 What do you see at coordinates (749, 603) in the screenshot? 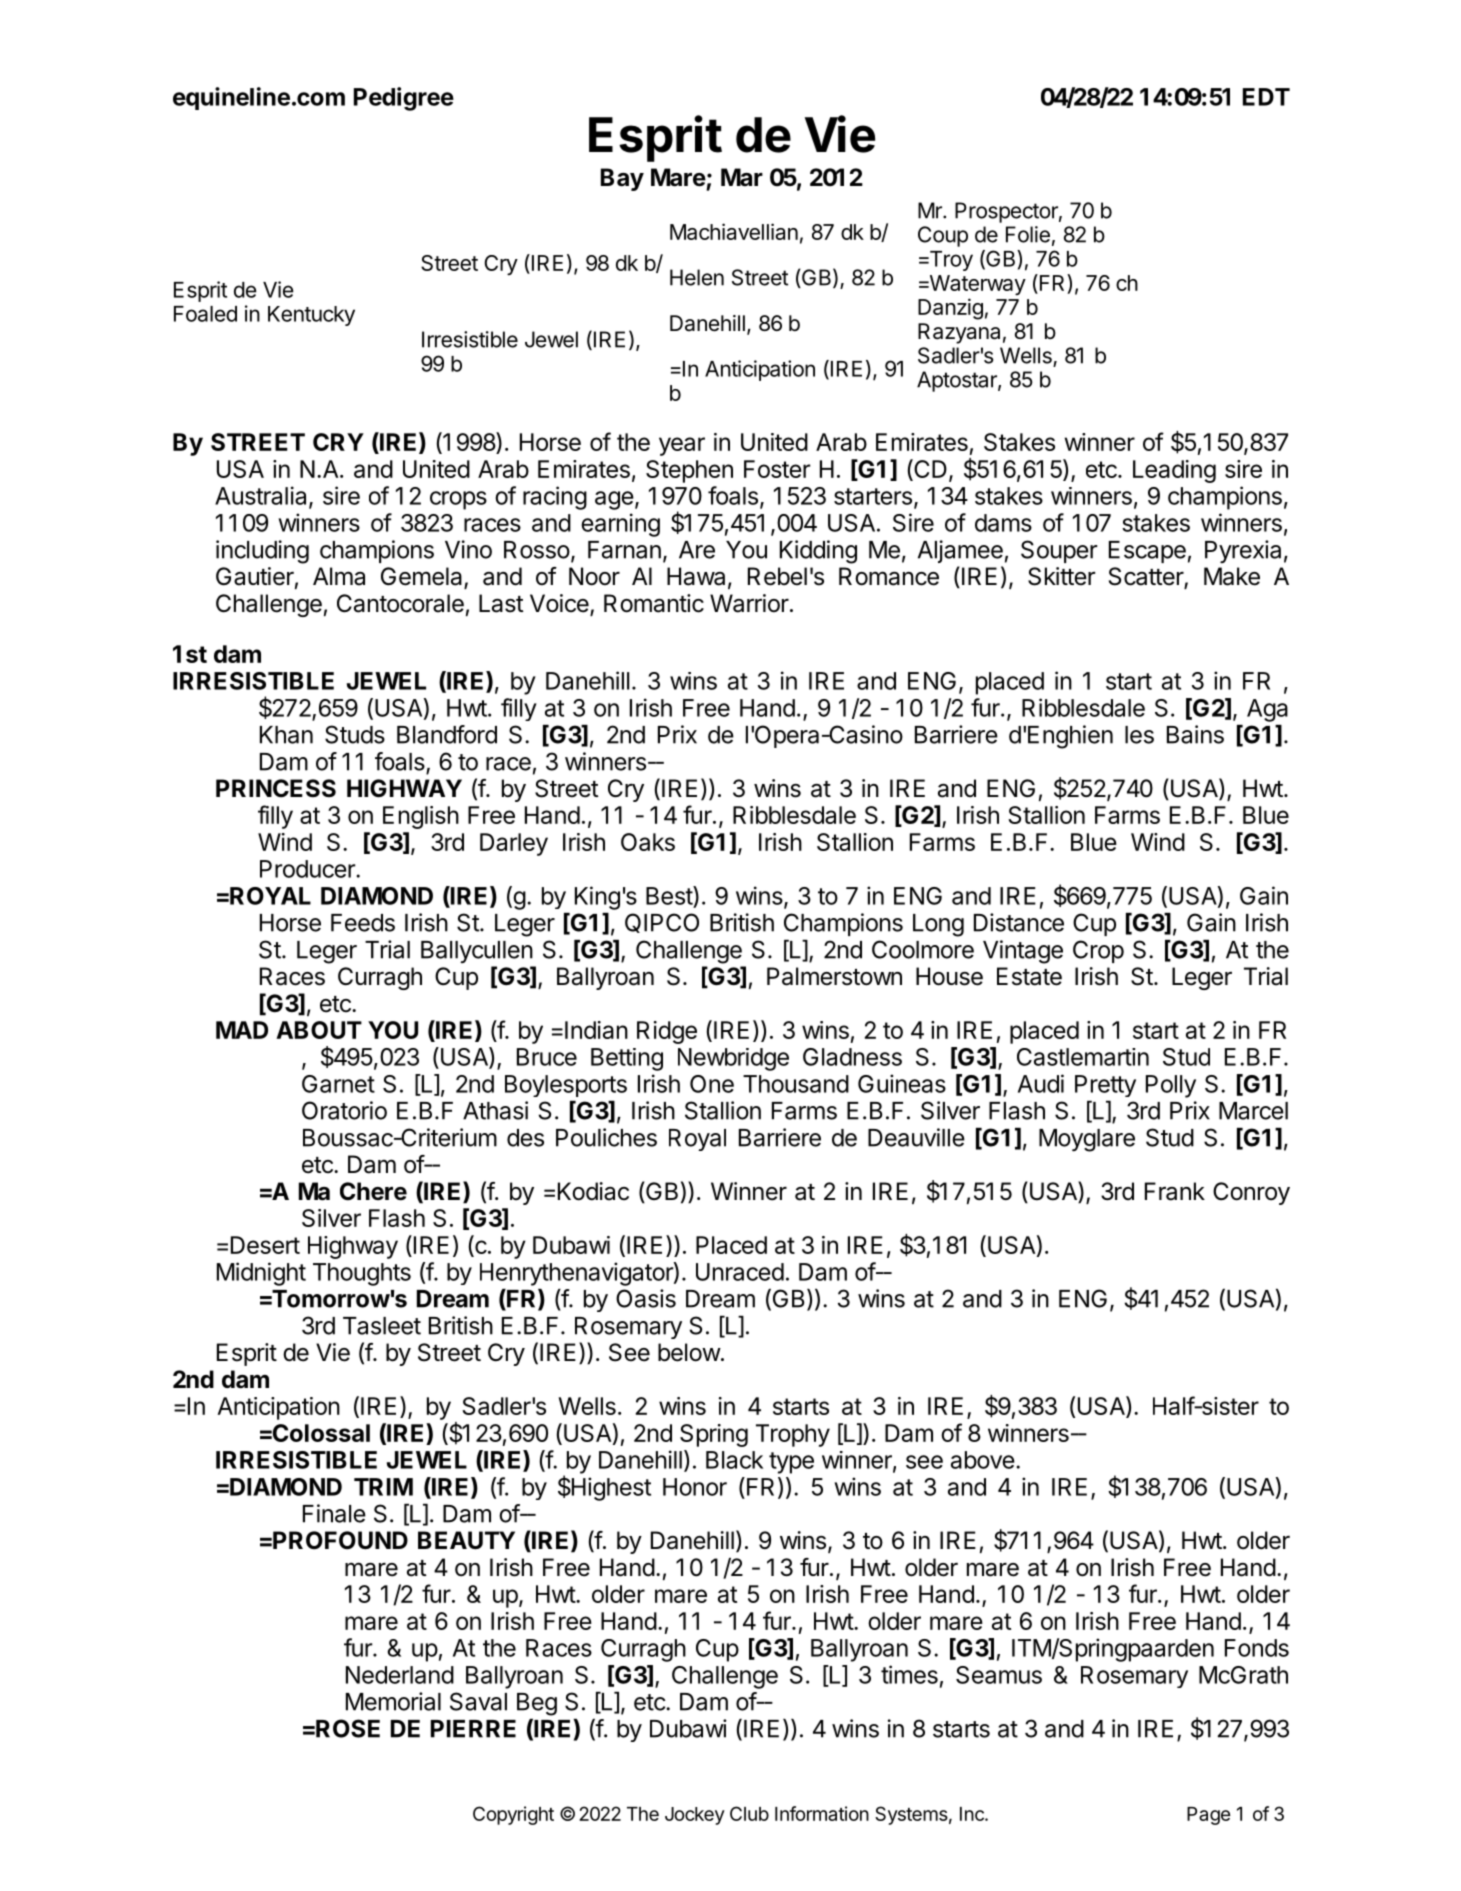
I see `Warrior` at bounding box center [749, 603].
